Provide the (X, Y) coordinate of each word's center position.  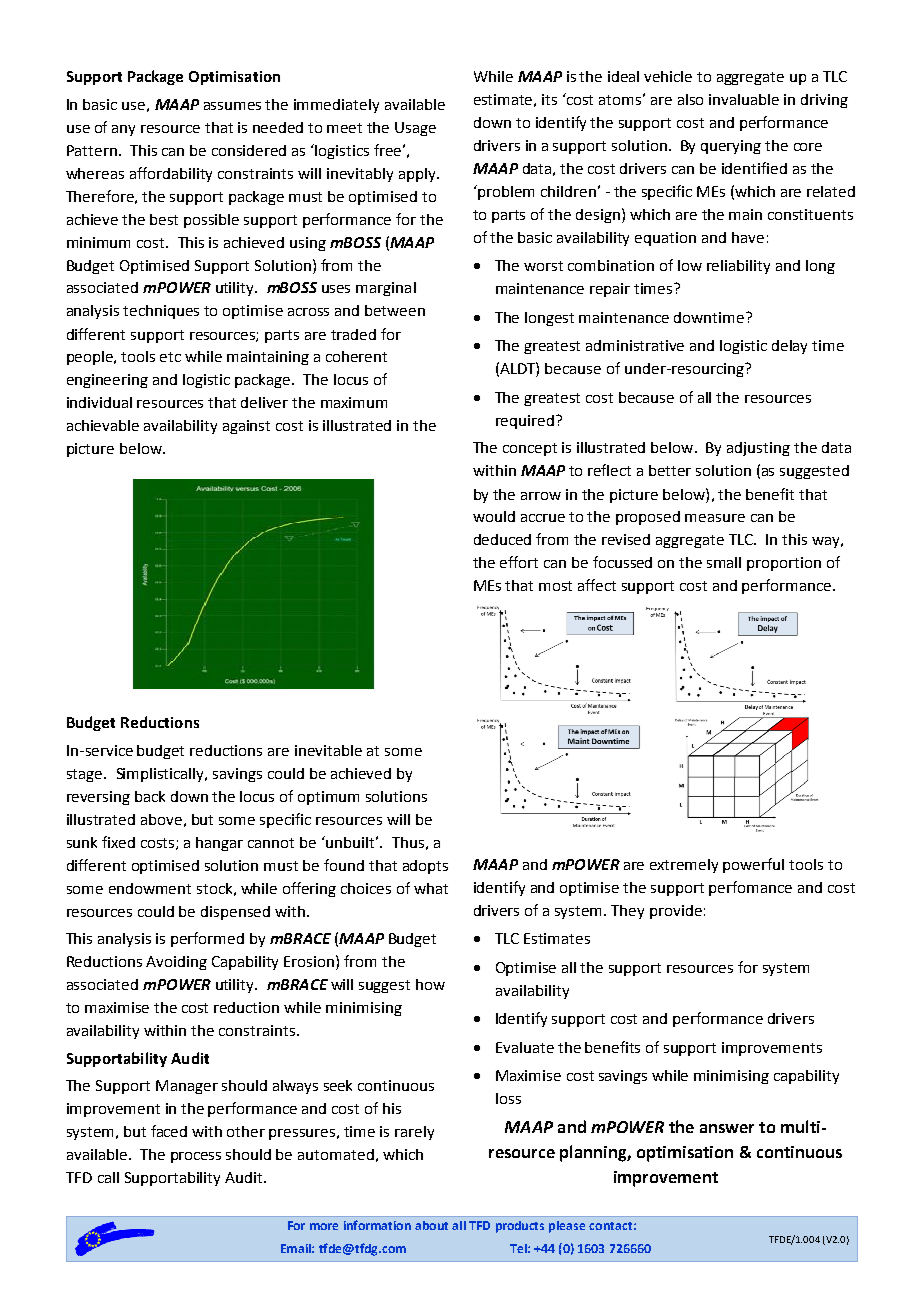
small (724, 562)
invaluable (744, 99)
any (123, 130)
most (555, 586)
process (196, 1157)
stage (86, 775)
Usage (415, 129)
